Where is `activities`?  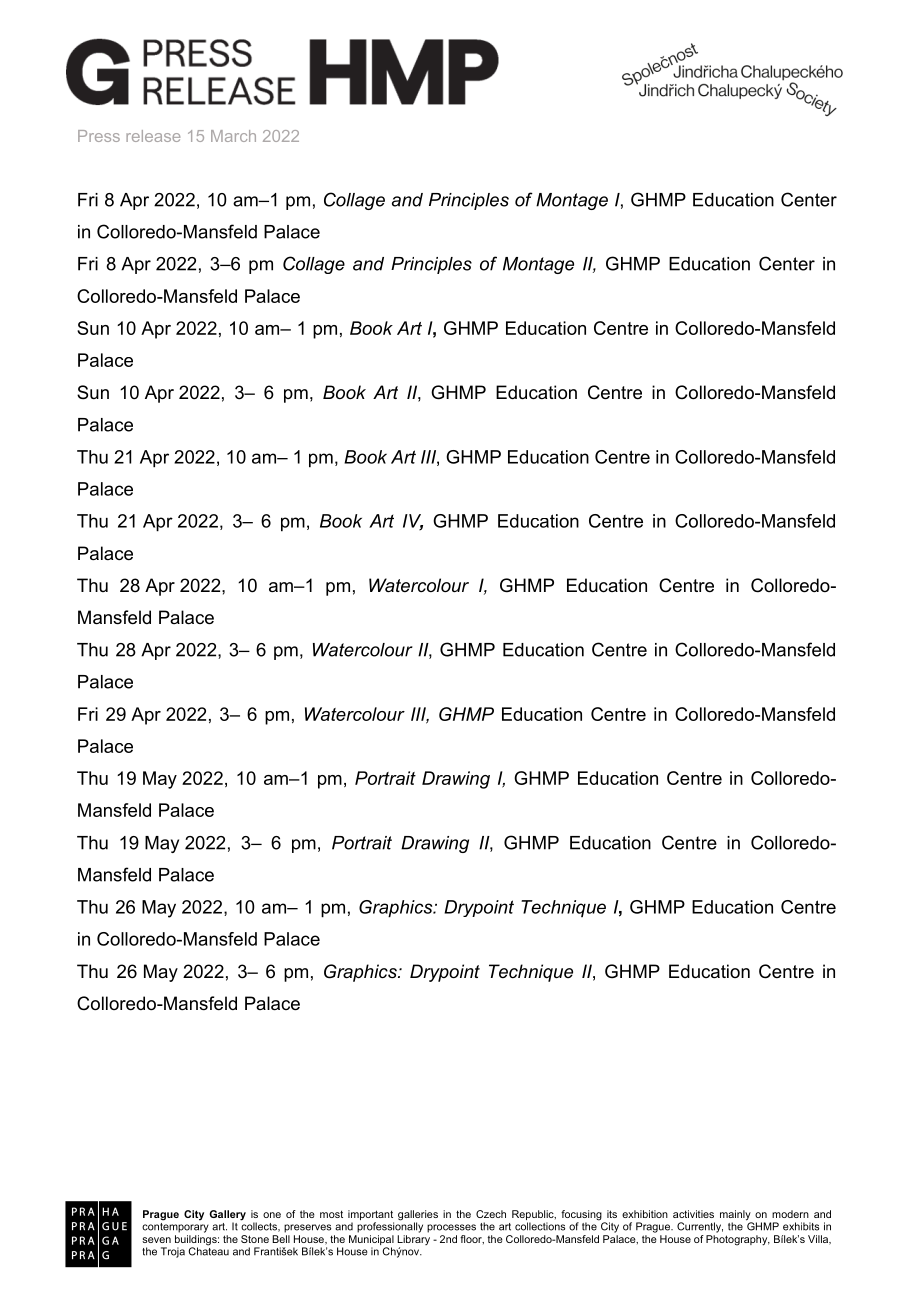 activities is located at coordinates (693, 1214).
